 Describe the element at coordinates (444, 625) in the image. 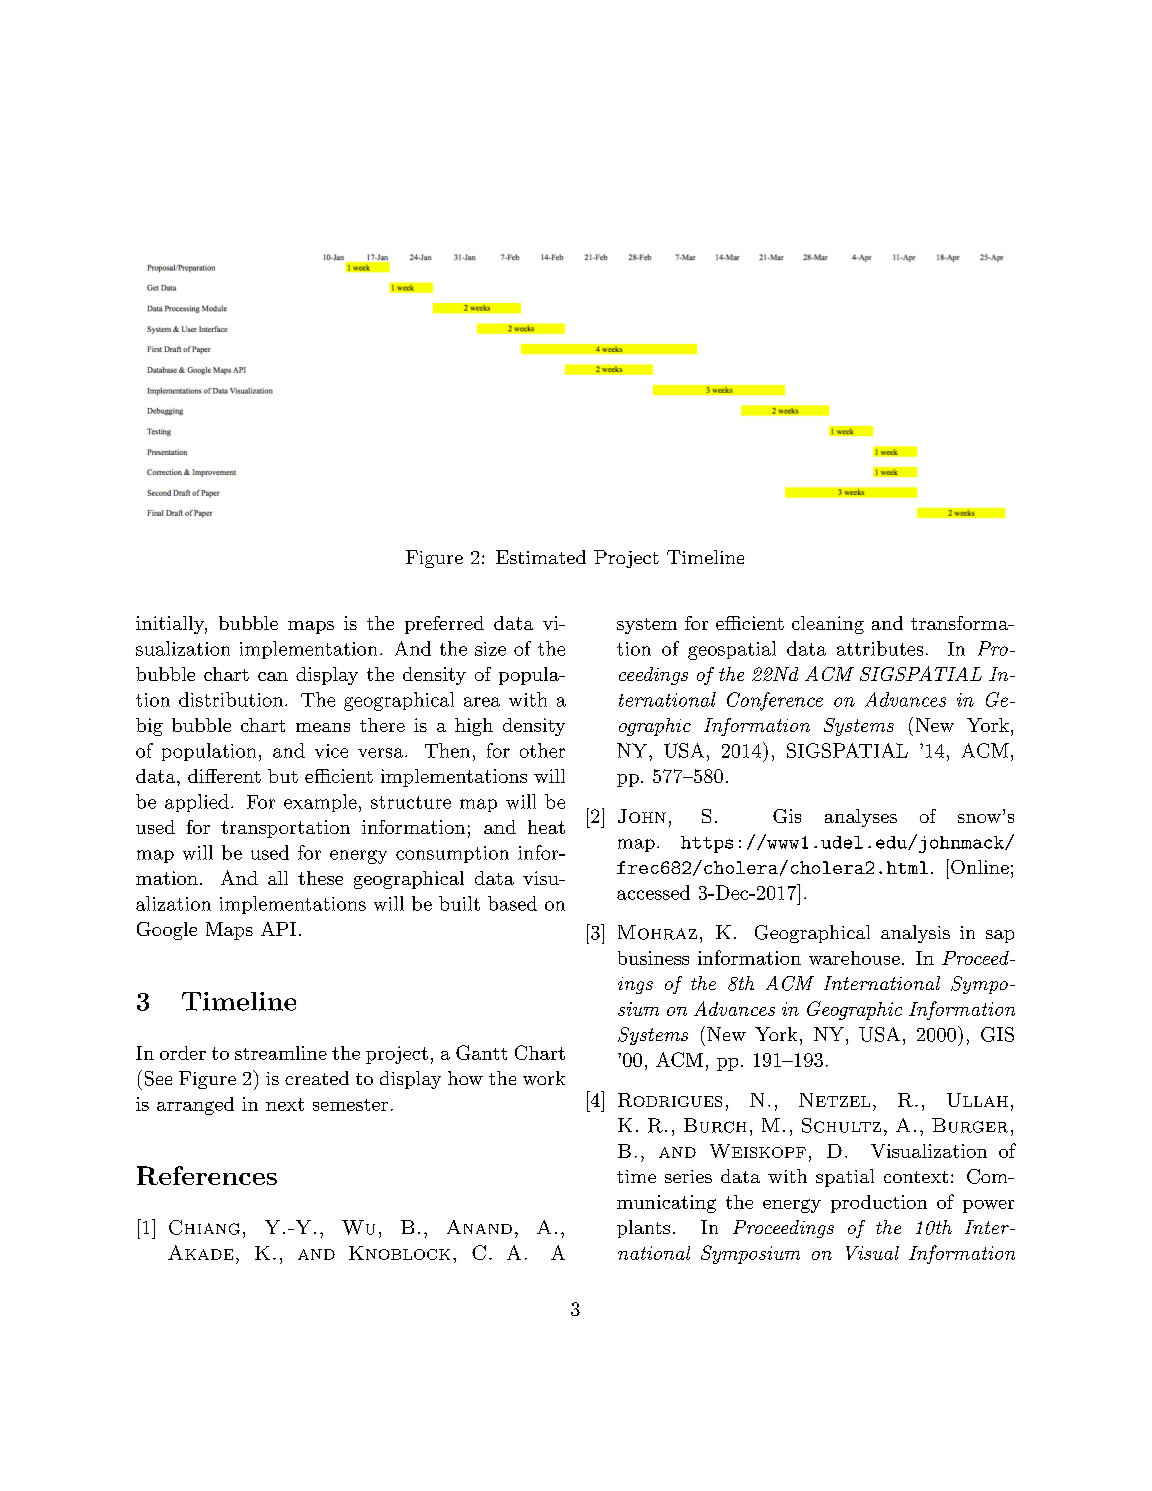

I see `preferred` at that location.
